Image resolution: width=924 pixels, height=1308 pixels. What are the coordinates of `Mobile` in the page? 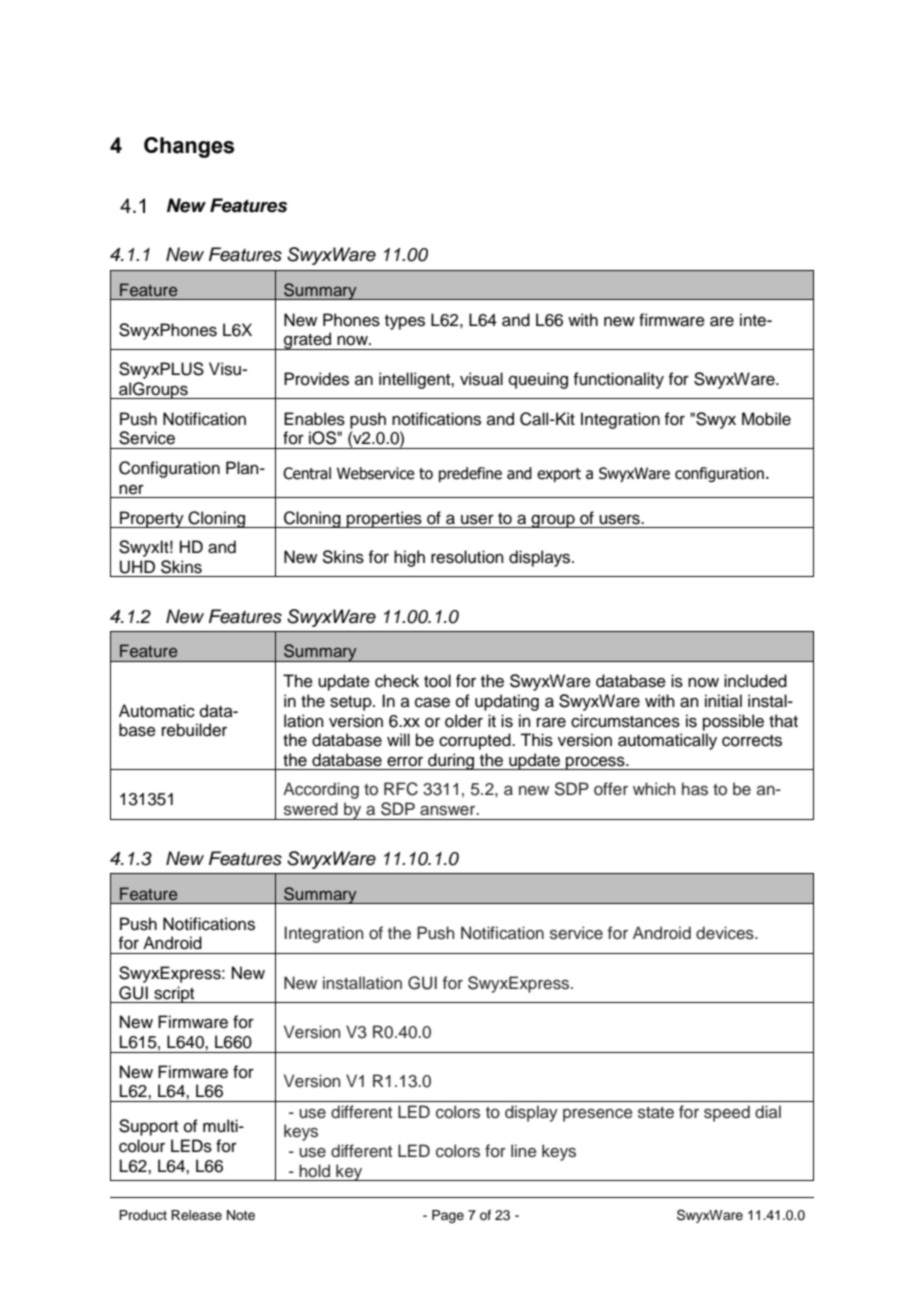 It's located at (766, 419).
